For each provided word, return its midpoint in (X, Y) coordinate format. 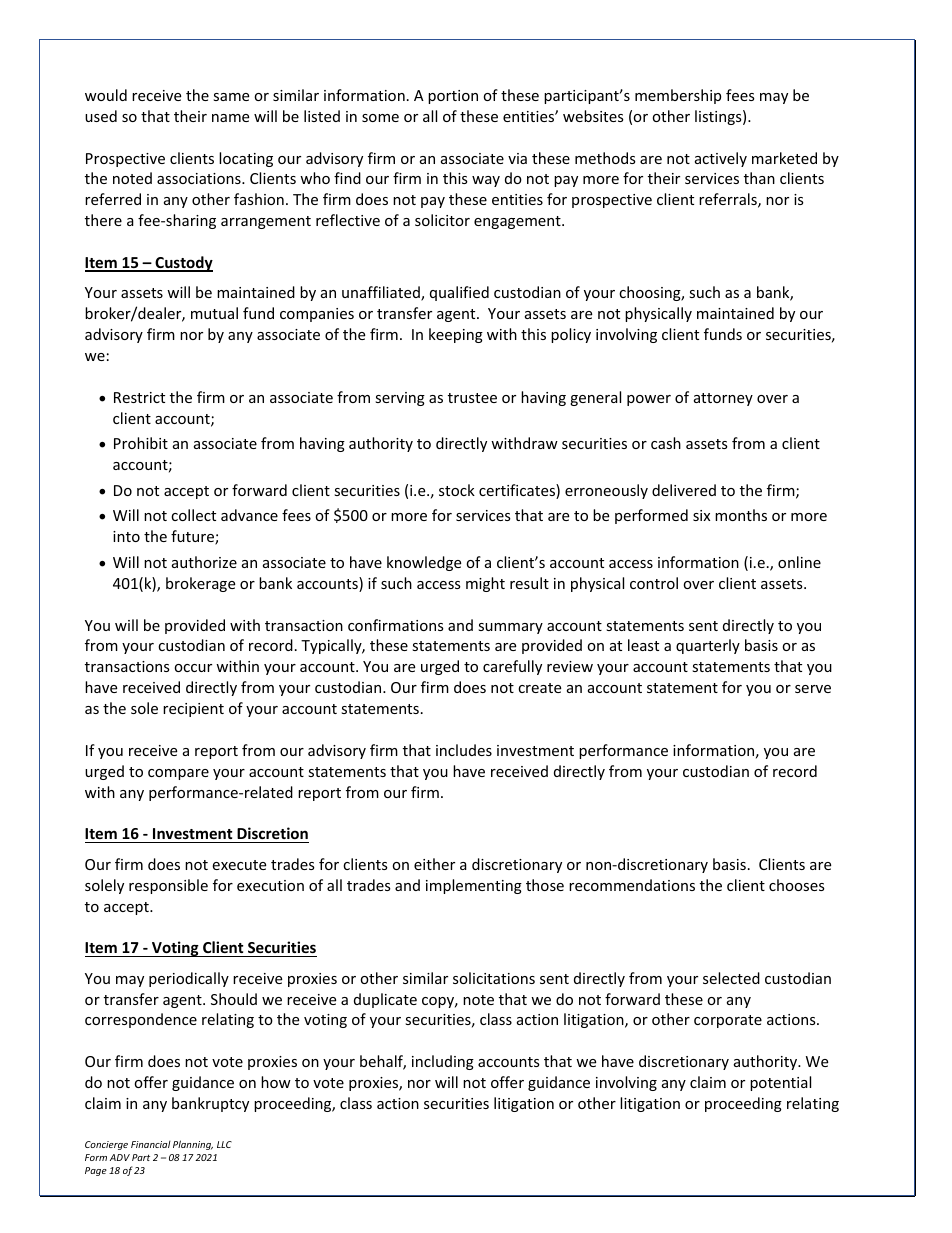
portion (453, 97)
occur (193, 668)
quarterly (708, 646)
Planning (193, 1145)
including (443, 1062)
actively (721, 159)
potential (780, 1083)
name (230, 118)
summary (510, 628)
